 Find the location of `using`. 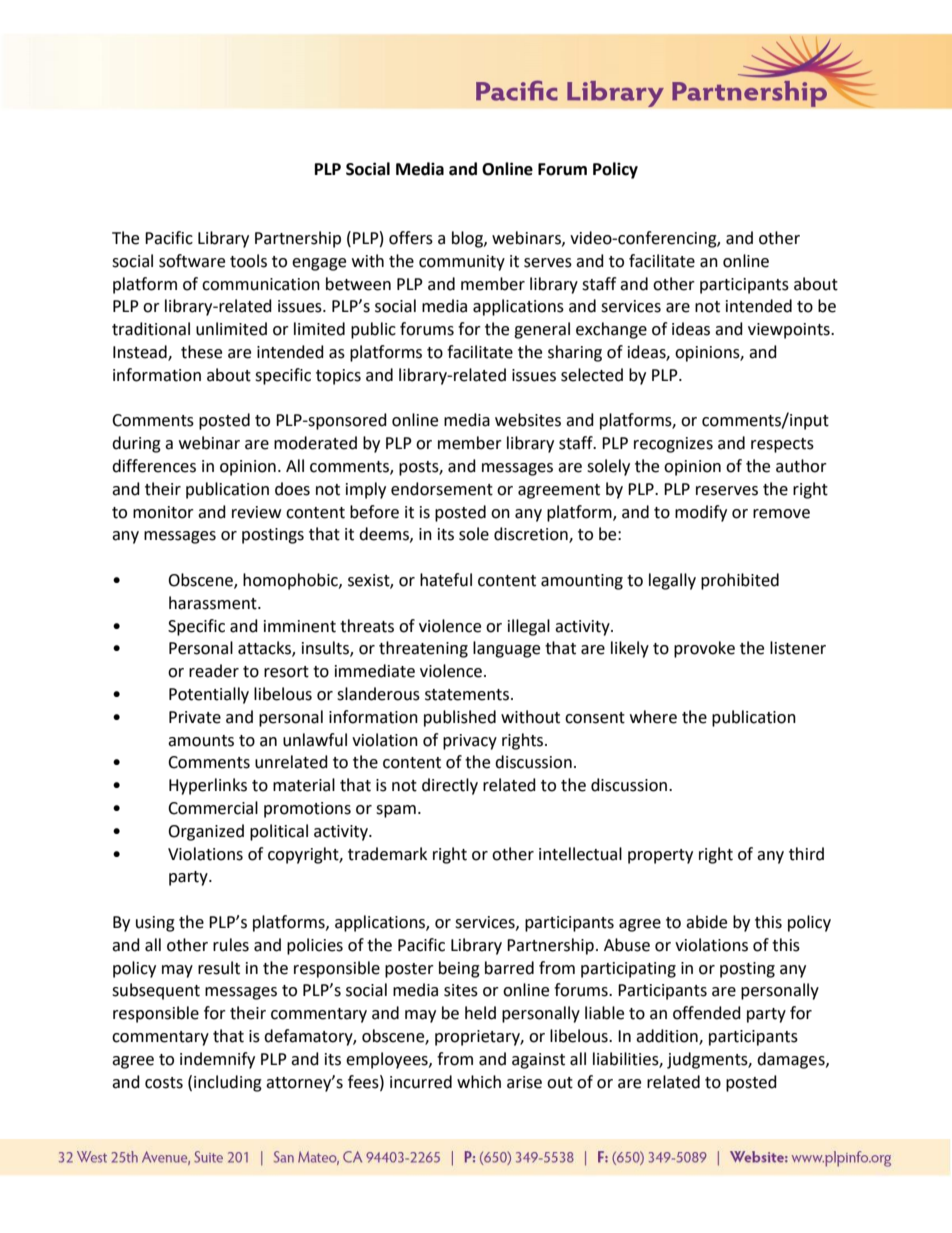

using is located at coordinates (155, 924).
